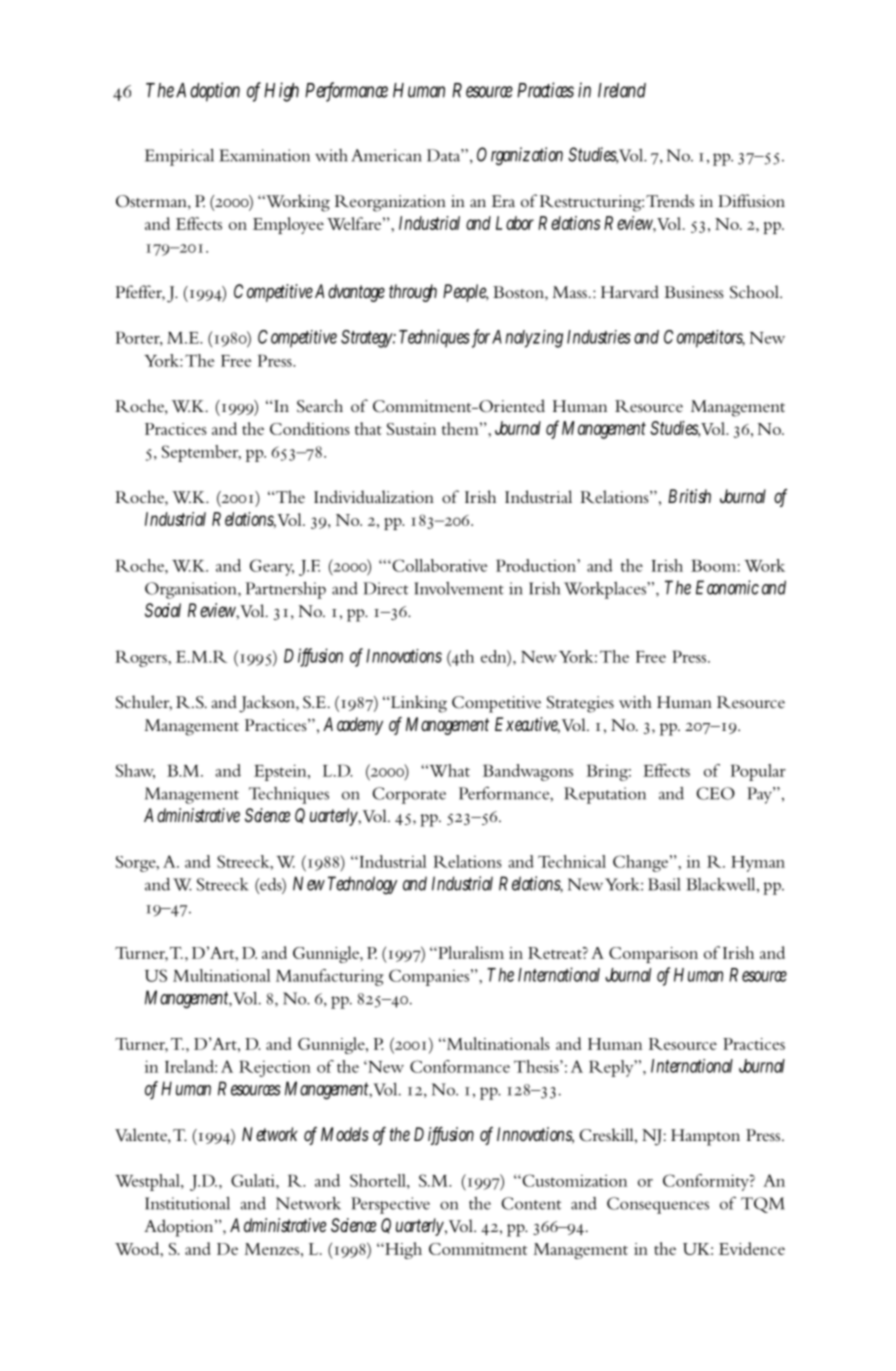  Describe the element at coordinates (694, 292) in the page. I see `Business` at that location.
